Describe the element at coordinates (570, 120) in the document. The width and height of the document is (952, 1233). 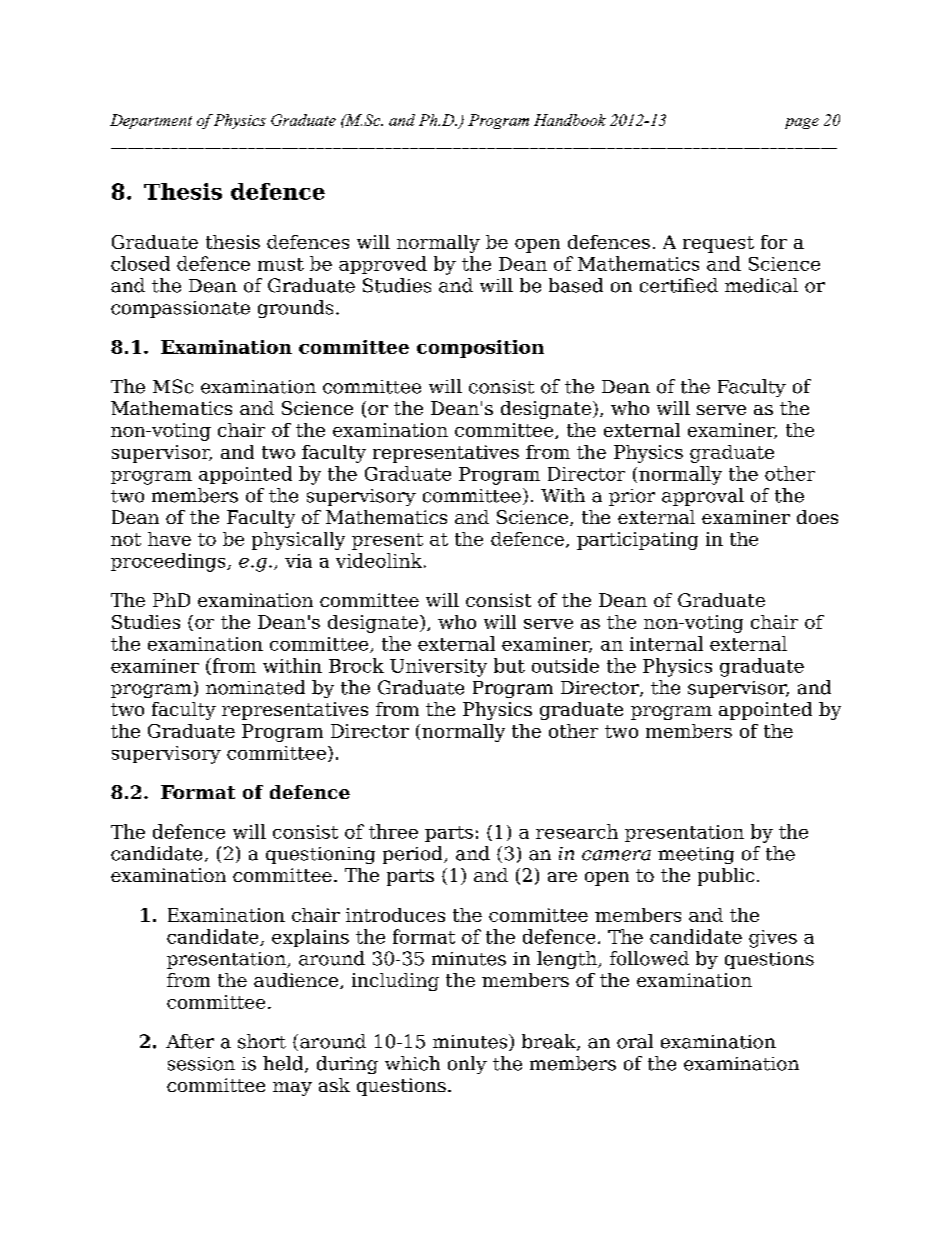
I see `Handbook` at that location.
